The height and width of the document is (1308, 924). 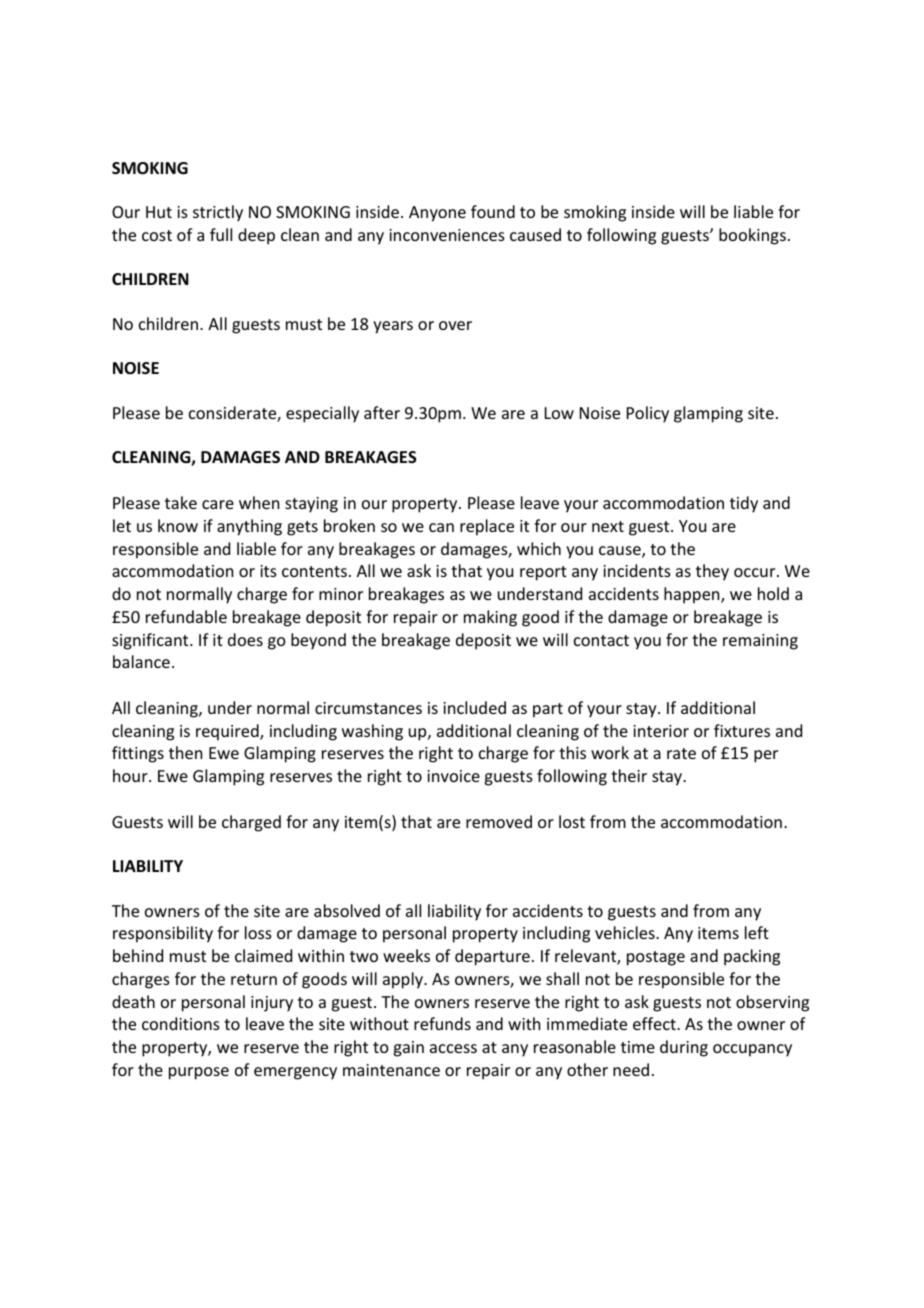 What do you see at coordinates (221, 234) in the document?
I see `full` at bounding box center [221, 234].
